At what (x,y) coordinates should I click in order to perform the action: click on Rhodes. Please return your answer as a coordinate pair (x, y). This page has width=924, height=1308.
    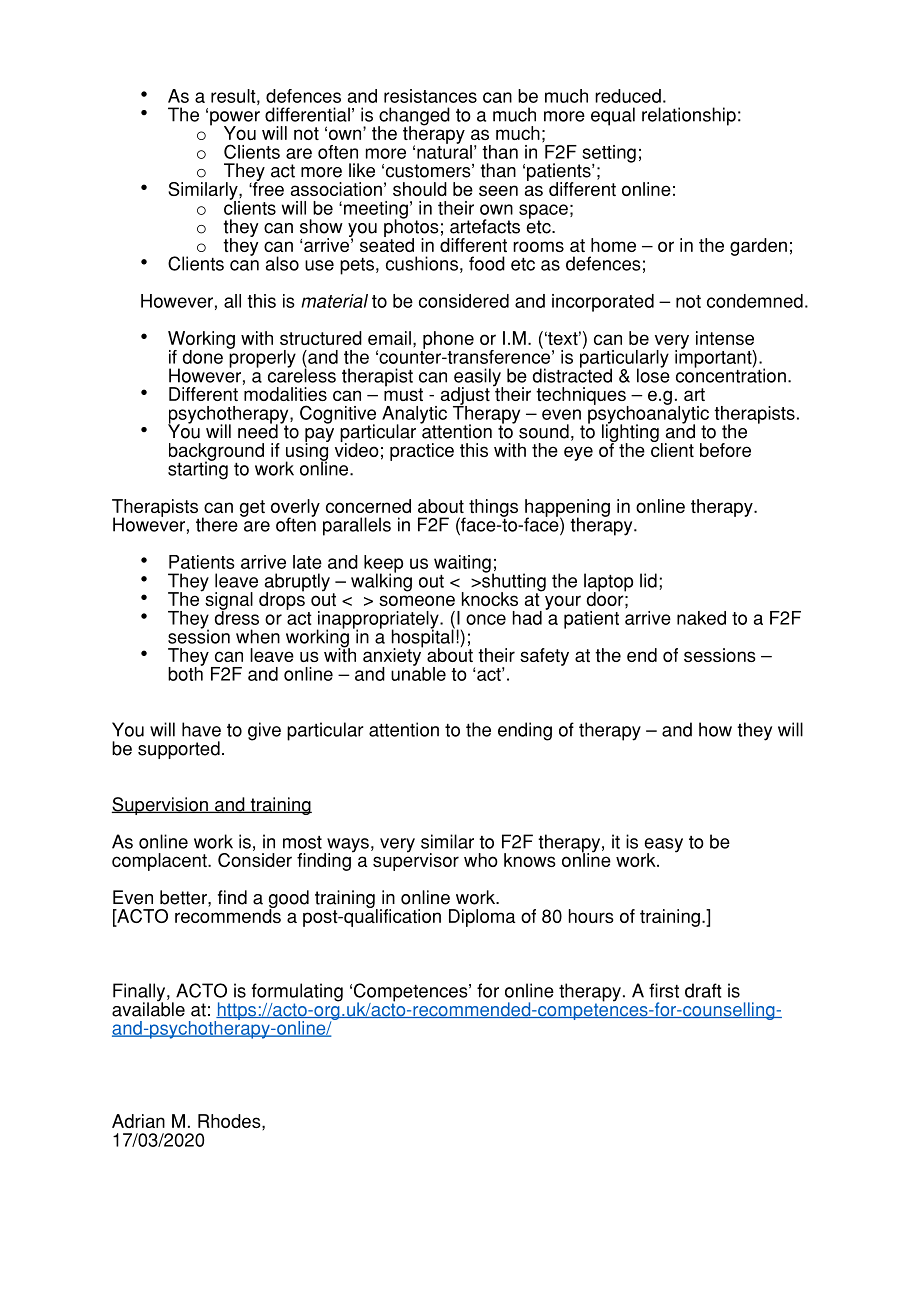
    Looking at the image, I should click on (230, 1121).
